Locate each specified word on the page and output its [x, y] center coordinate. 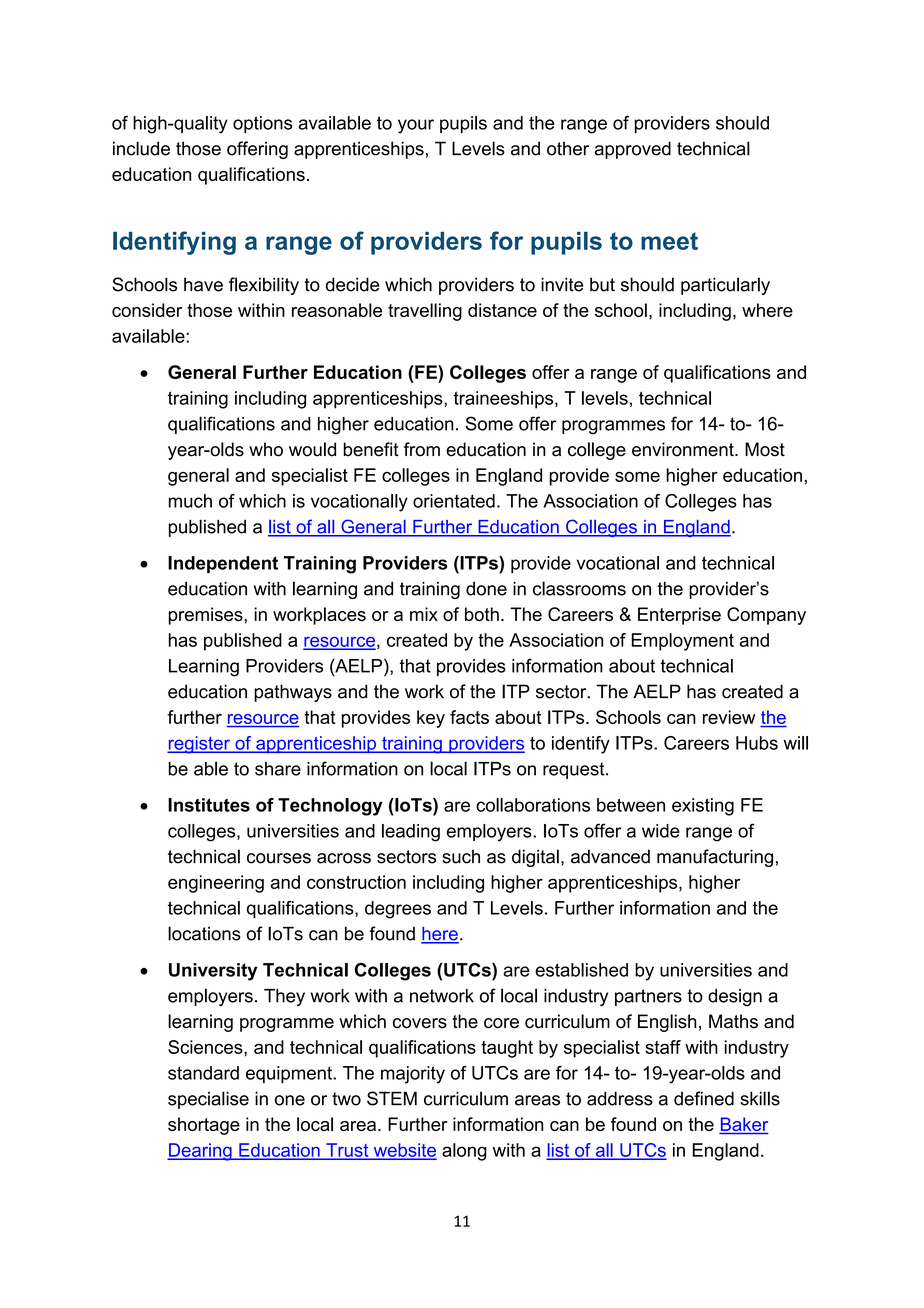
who [266, 449]
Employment [683, 642]
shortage [204, 1126]
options [262, 124]
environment [684, 449]
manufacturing [715, 858]
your [416, 126]
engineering [216, 884]
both [482, 614]
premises [207, 616]
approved [633, 150]
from [422, 449]
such [461, 856]
